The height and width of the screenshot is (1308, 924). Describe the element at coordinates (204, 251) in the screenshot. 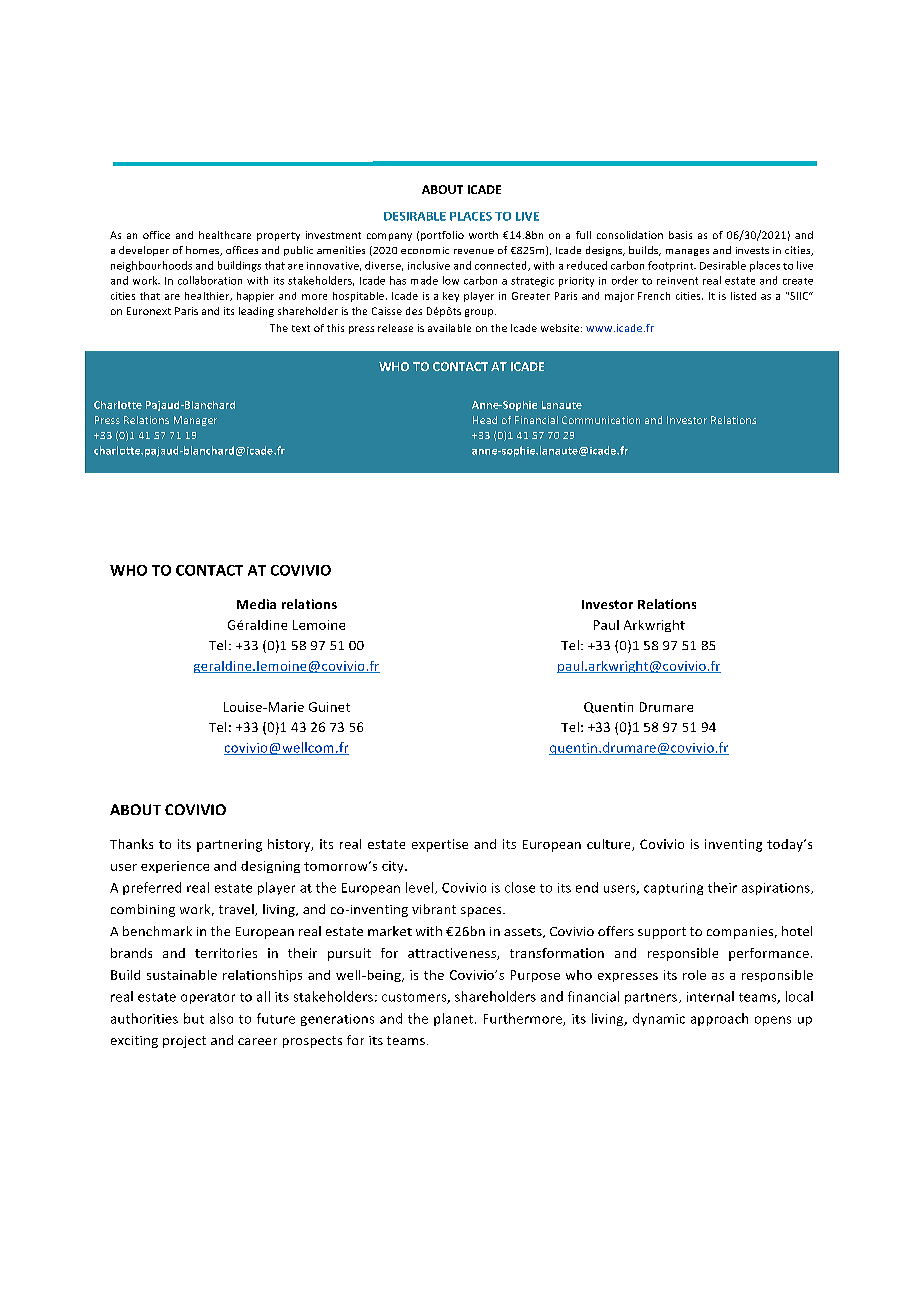

I see `homes` at that location.
